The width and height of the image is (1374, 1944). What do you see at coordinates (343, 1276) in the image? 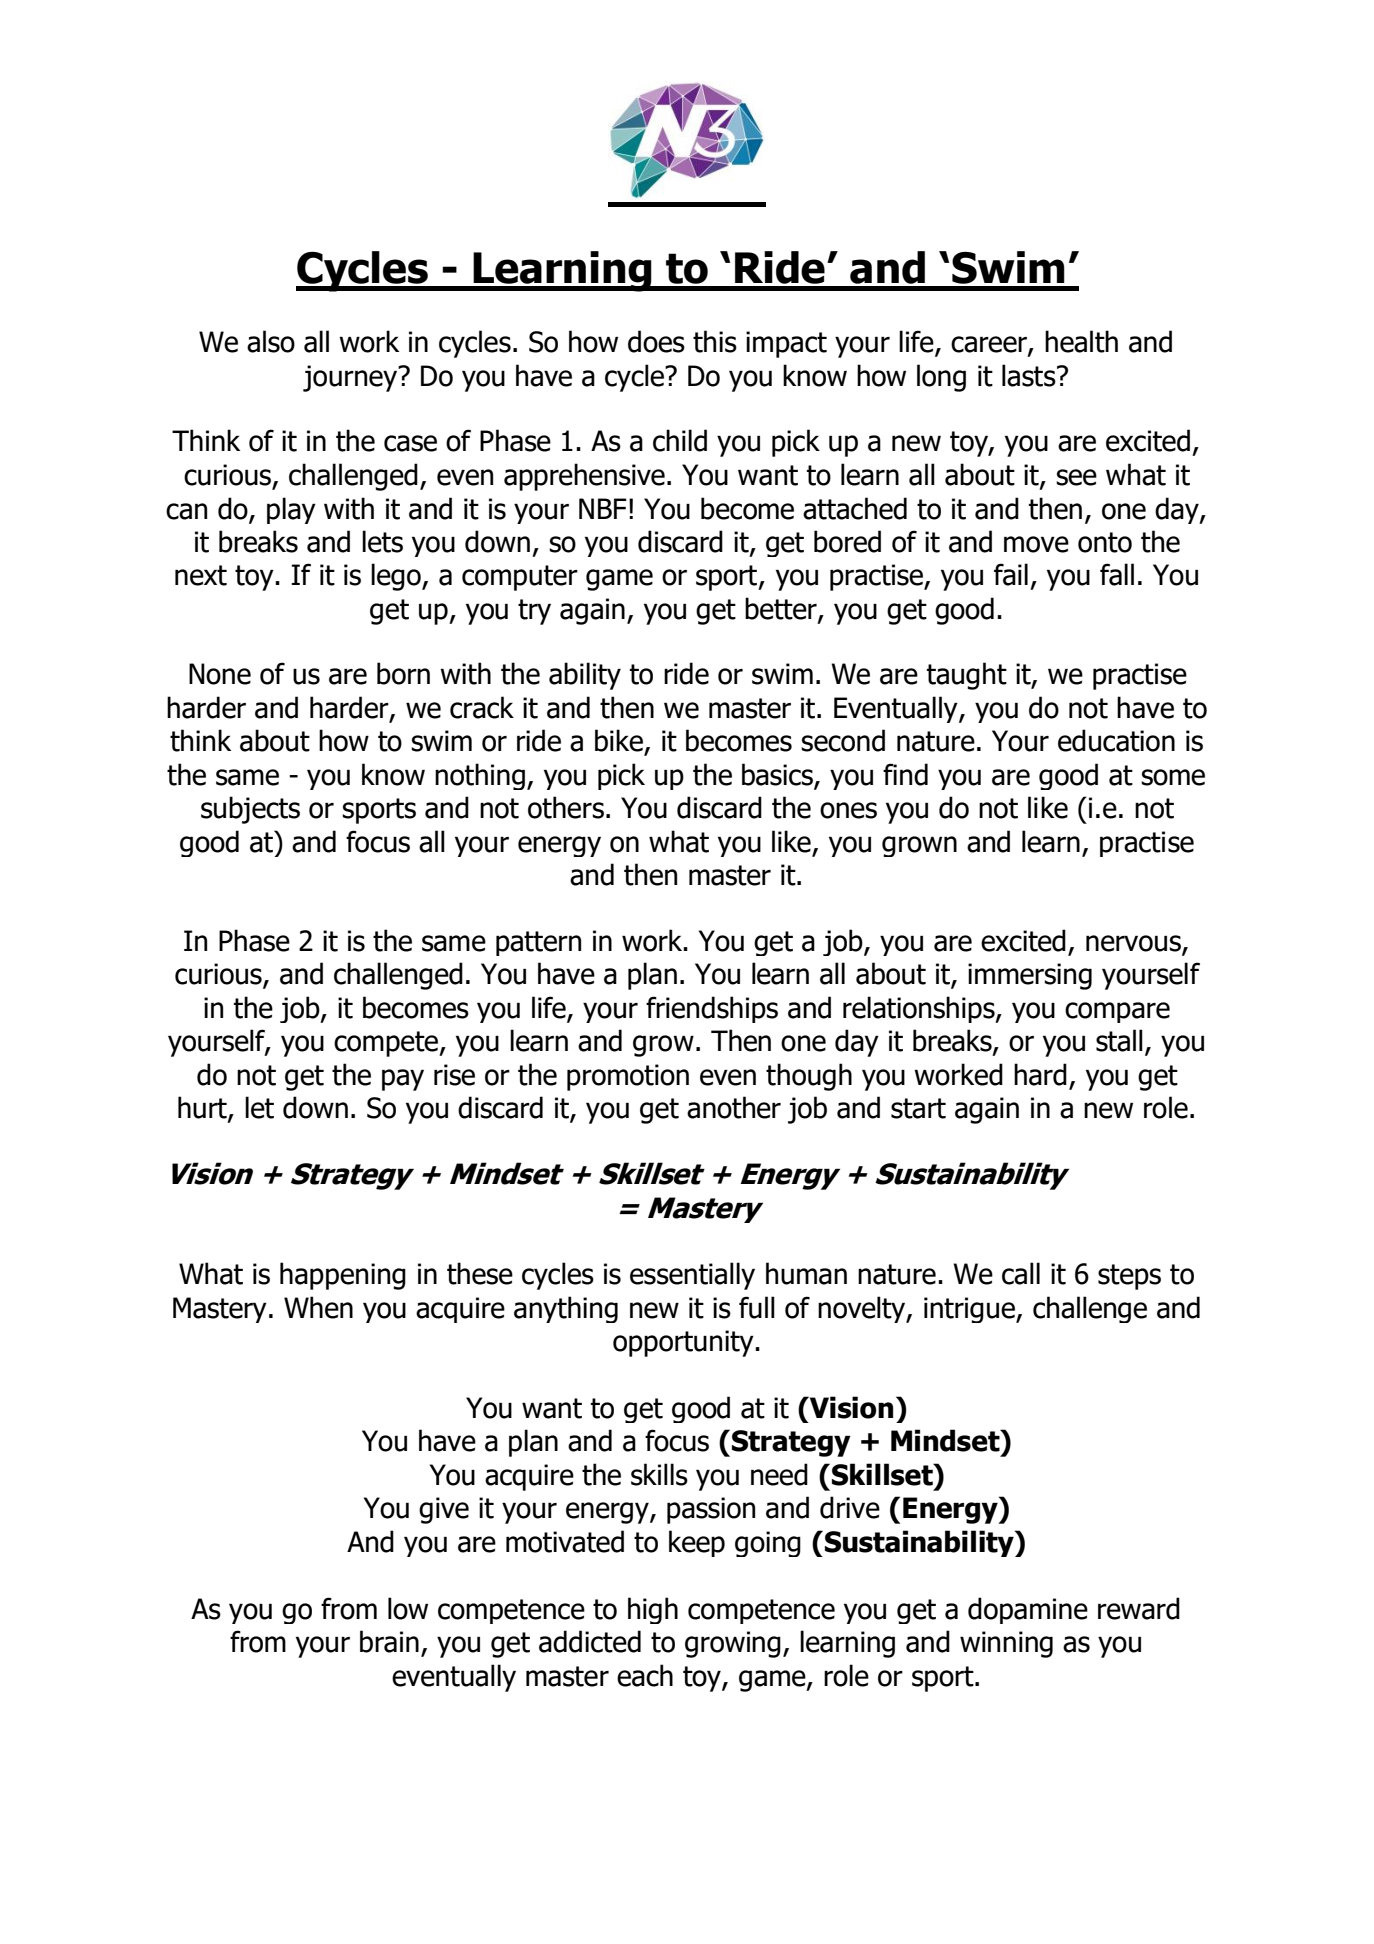
I see `happening` at bounding box center [343, 1276].
